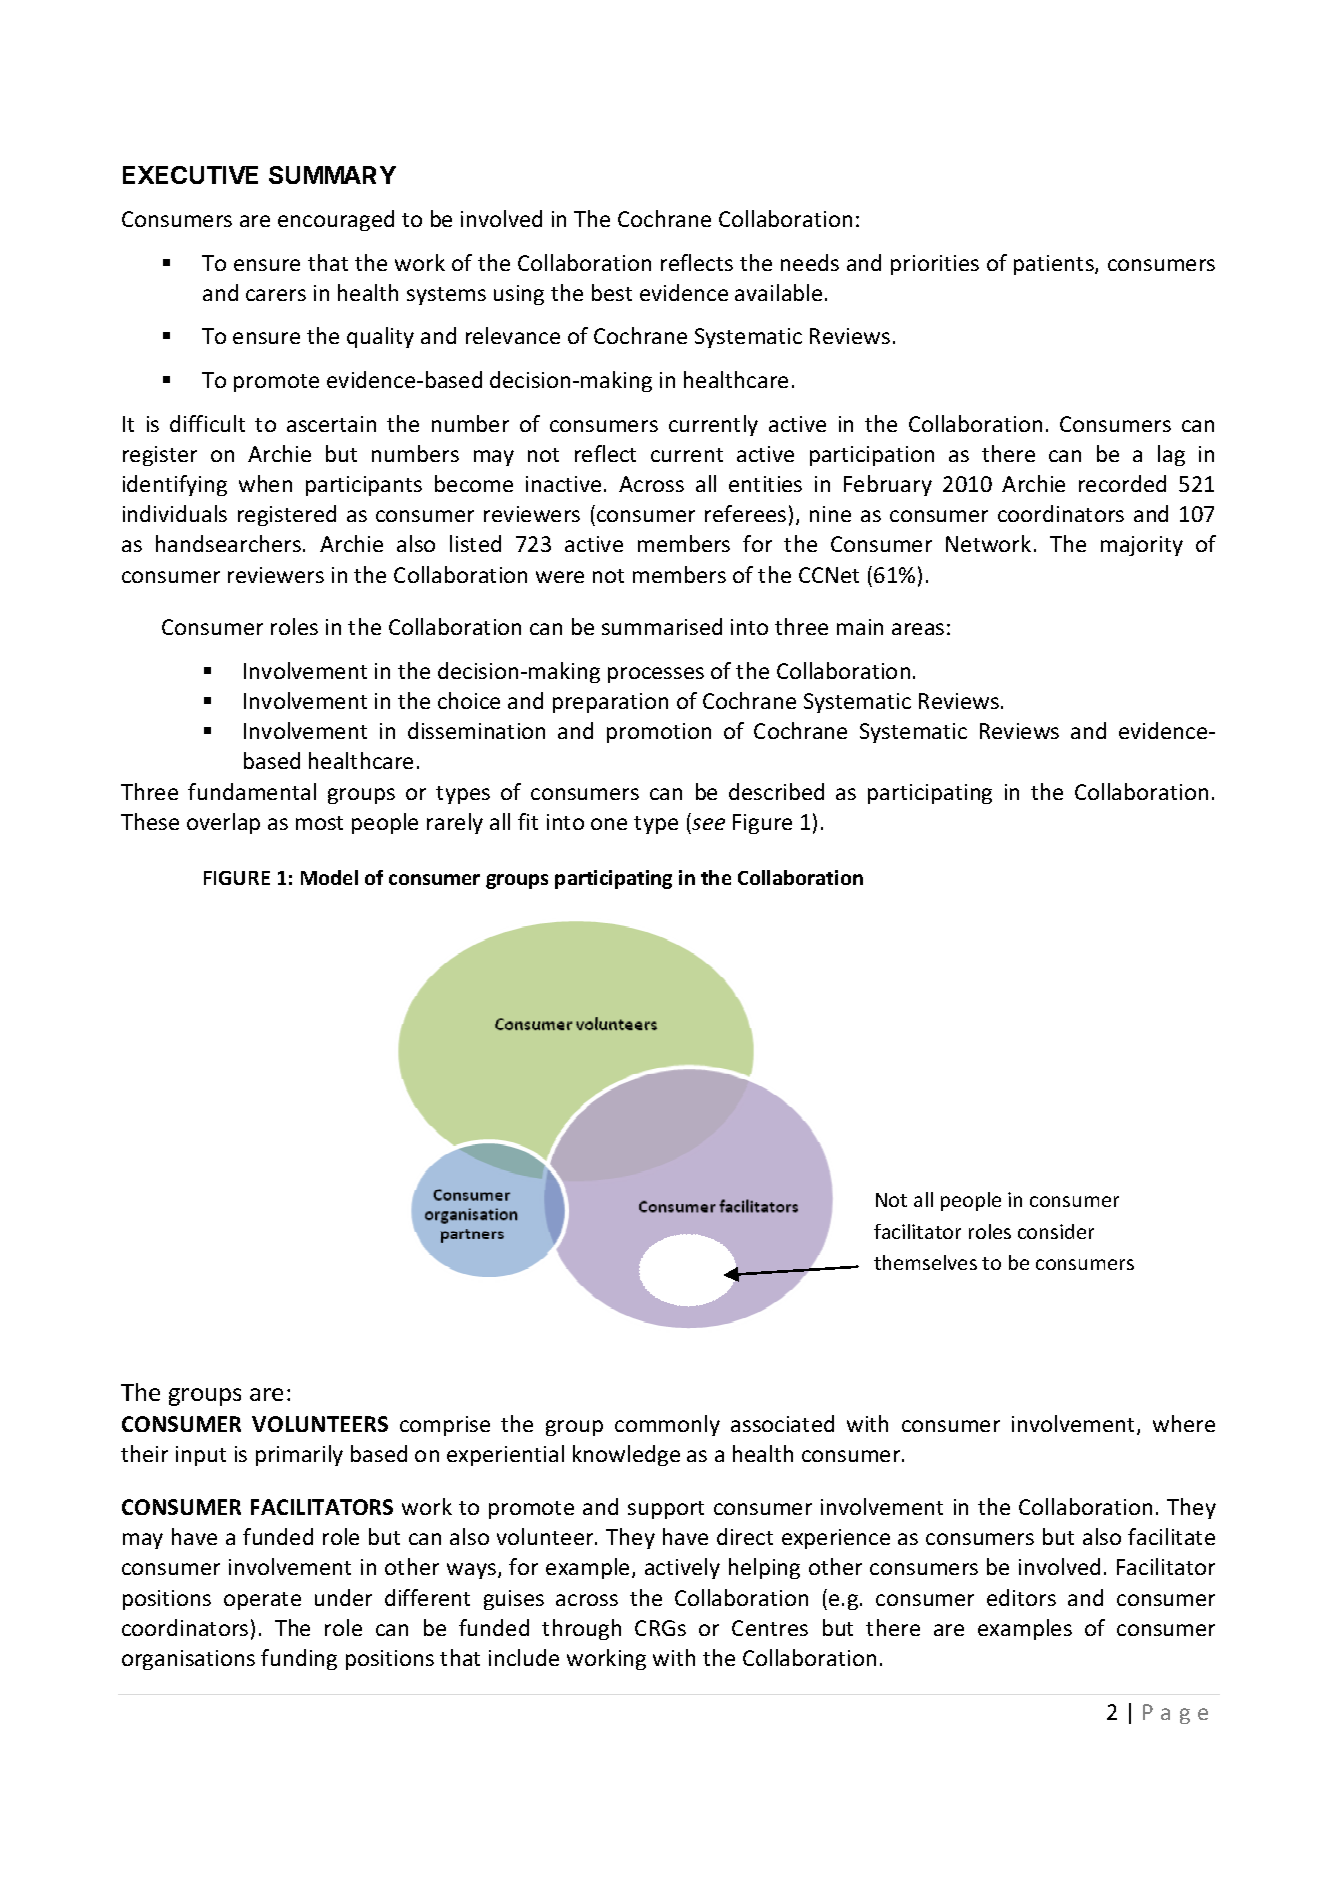 This image has height=1893, width=1337. What do you see at coordinates (656, 675) in the image?
I see `processes` at bounding box center [656, 675].
